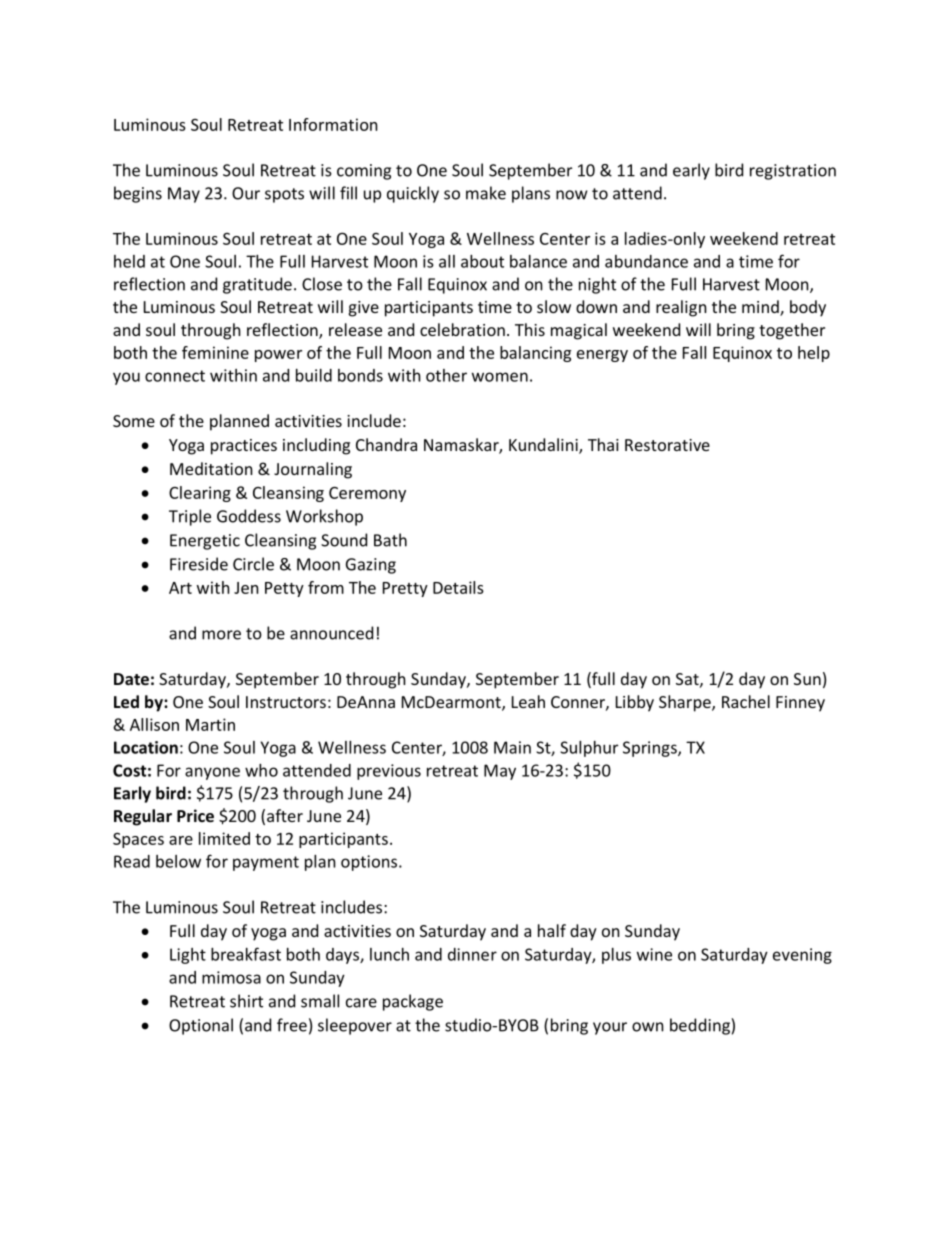 This page has height=1233, width=952. What do you see at coordinates (792, 331) in the page?
I see `together` at bounding box center [792, 331].
